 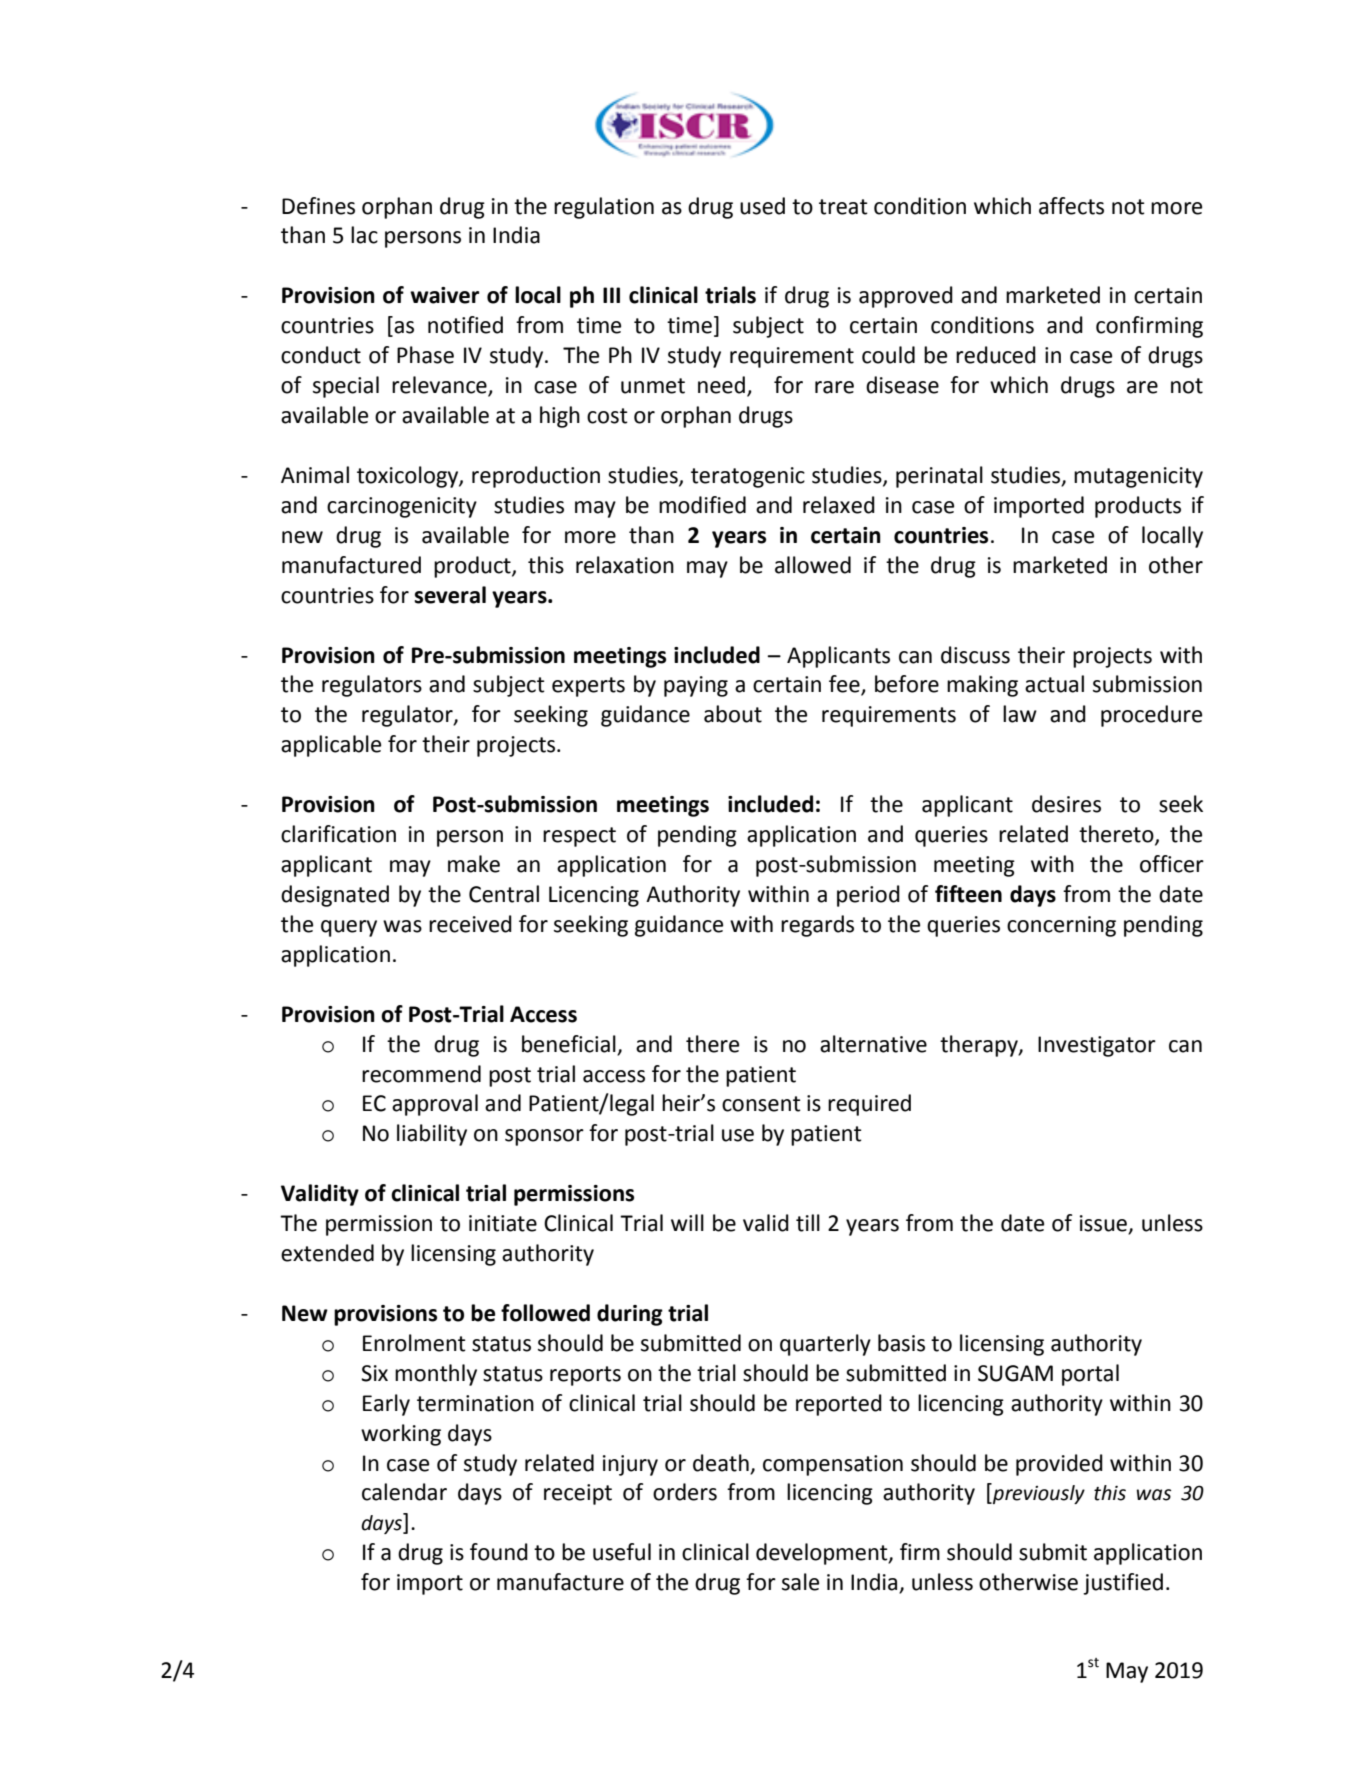 I want to click on Investigator, so click(x=1097, y=1046).
